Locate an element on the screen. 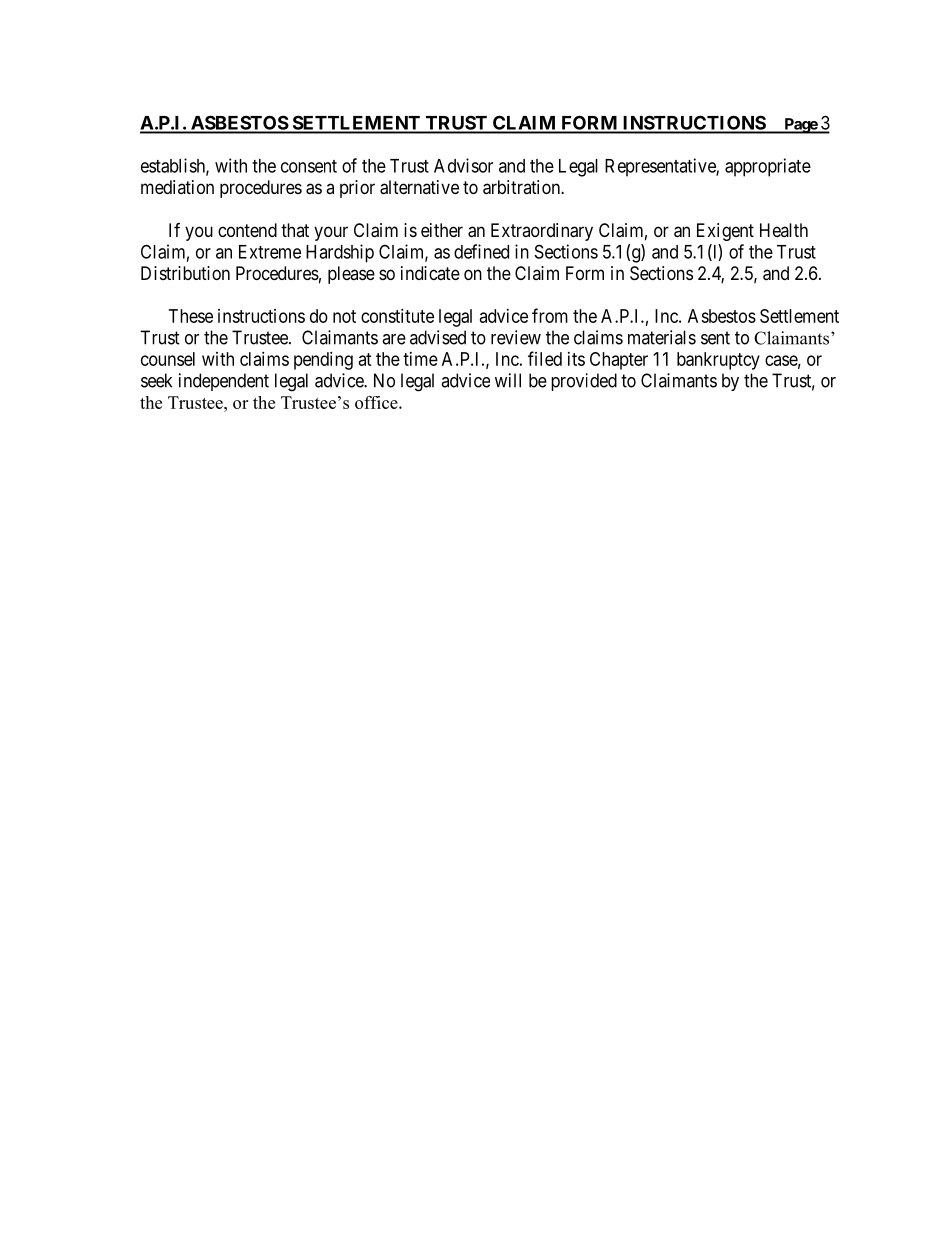 The image size is (952, 1233). appropriate is located at coordinates (768, 167).
